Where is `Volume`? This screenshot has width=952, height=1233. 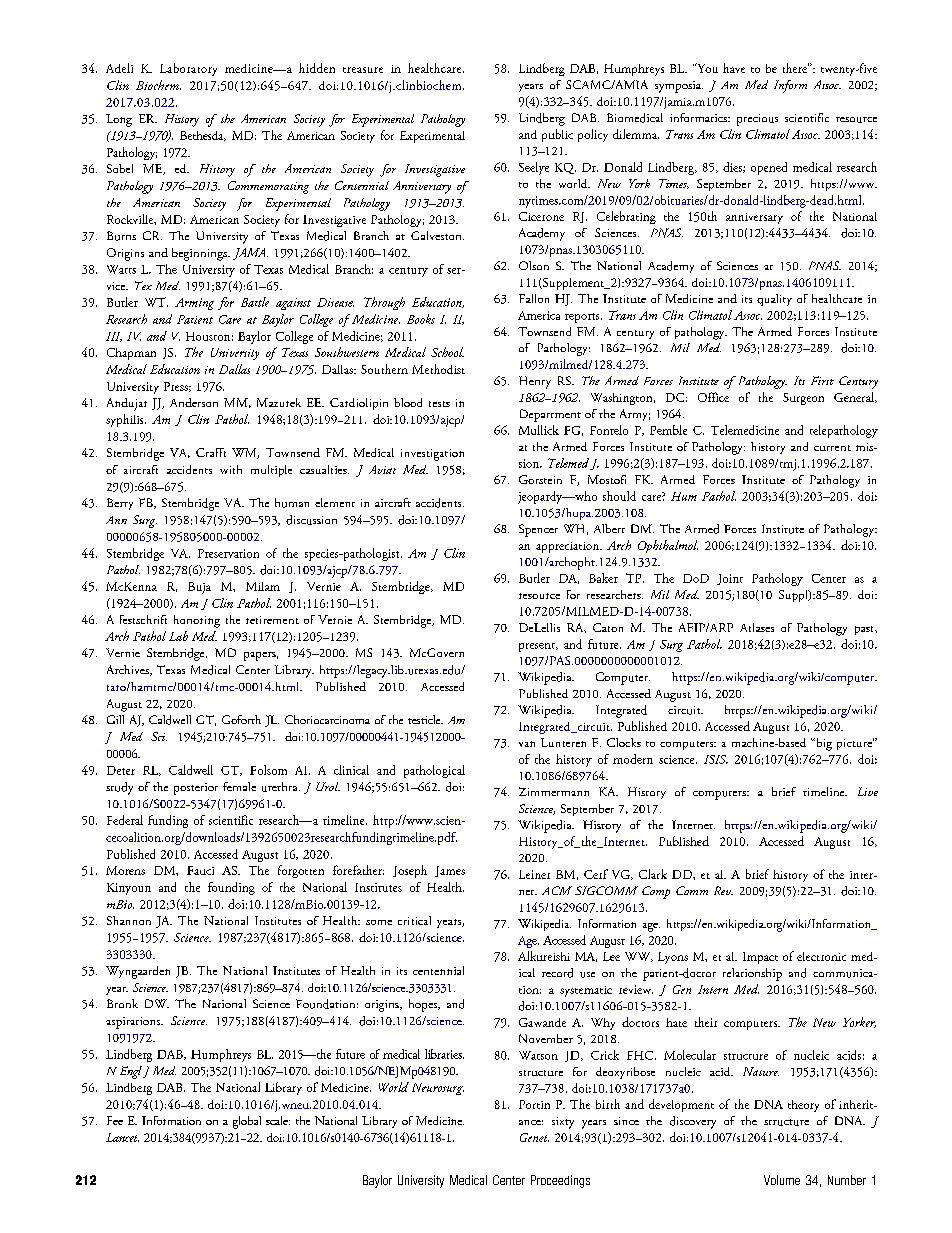 Volume is located at coordinates (782, 1180).
